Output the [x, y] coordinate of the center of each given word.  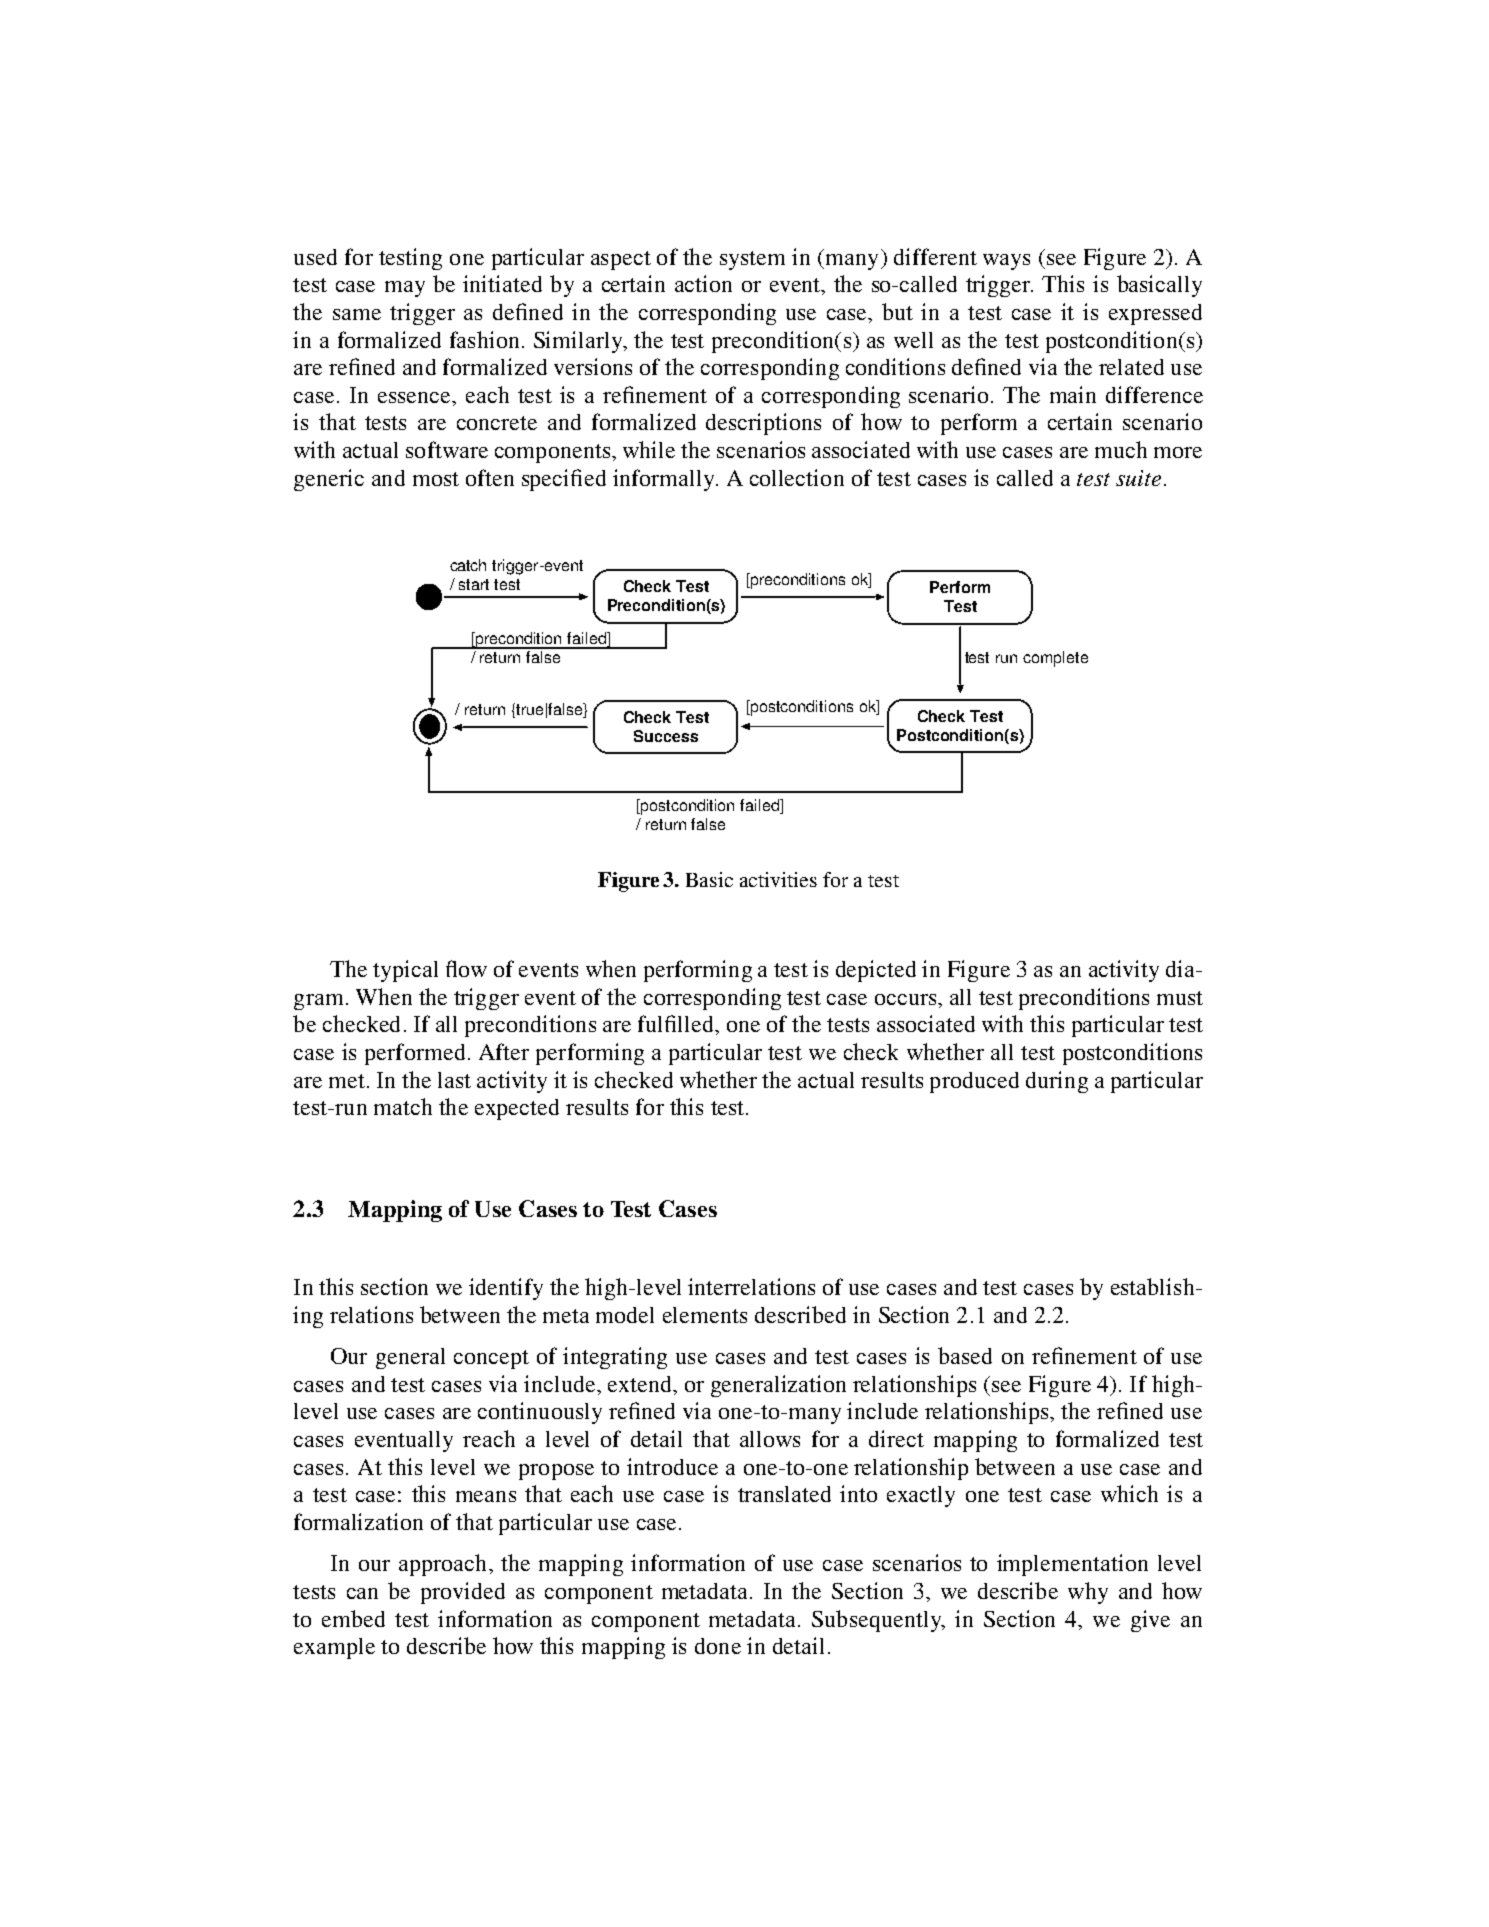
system [752, 260]
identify [506, 1289]
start [474, 584]
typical [405, 971]
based [965, 1355]
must [1180, 998]
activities [778, 879]
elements [705, 1315]
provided [463, 1593]
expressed [1155, 314]
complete [1055, 659]
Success [666, 736]
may [405, 289]
